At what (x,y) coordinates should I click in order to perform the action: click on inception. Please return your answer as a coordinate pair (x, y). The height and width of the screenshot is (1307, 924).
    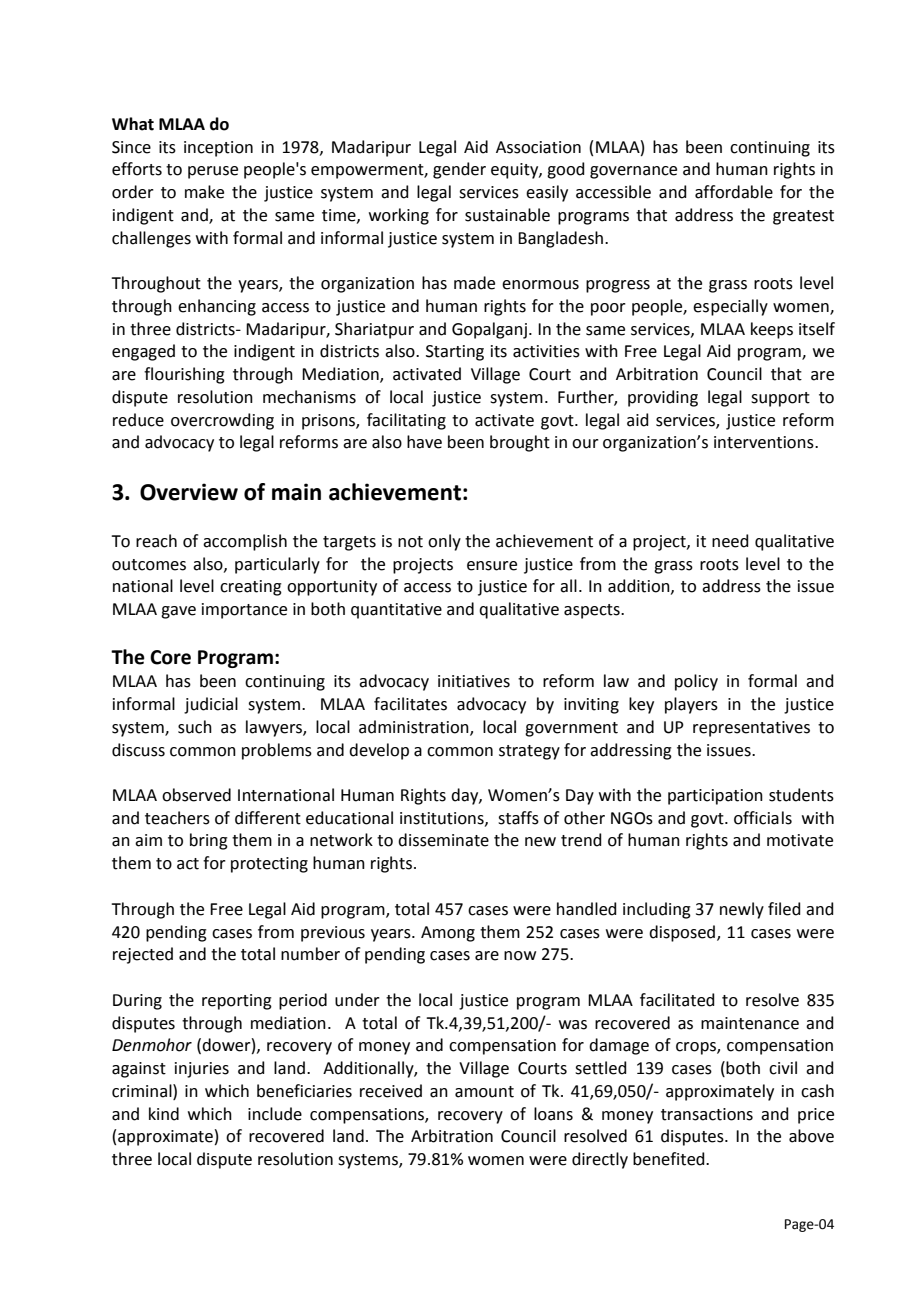
    Looking at the image, I should click on (218, 149).
